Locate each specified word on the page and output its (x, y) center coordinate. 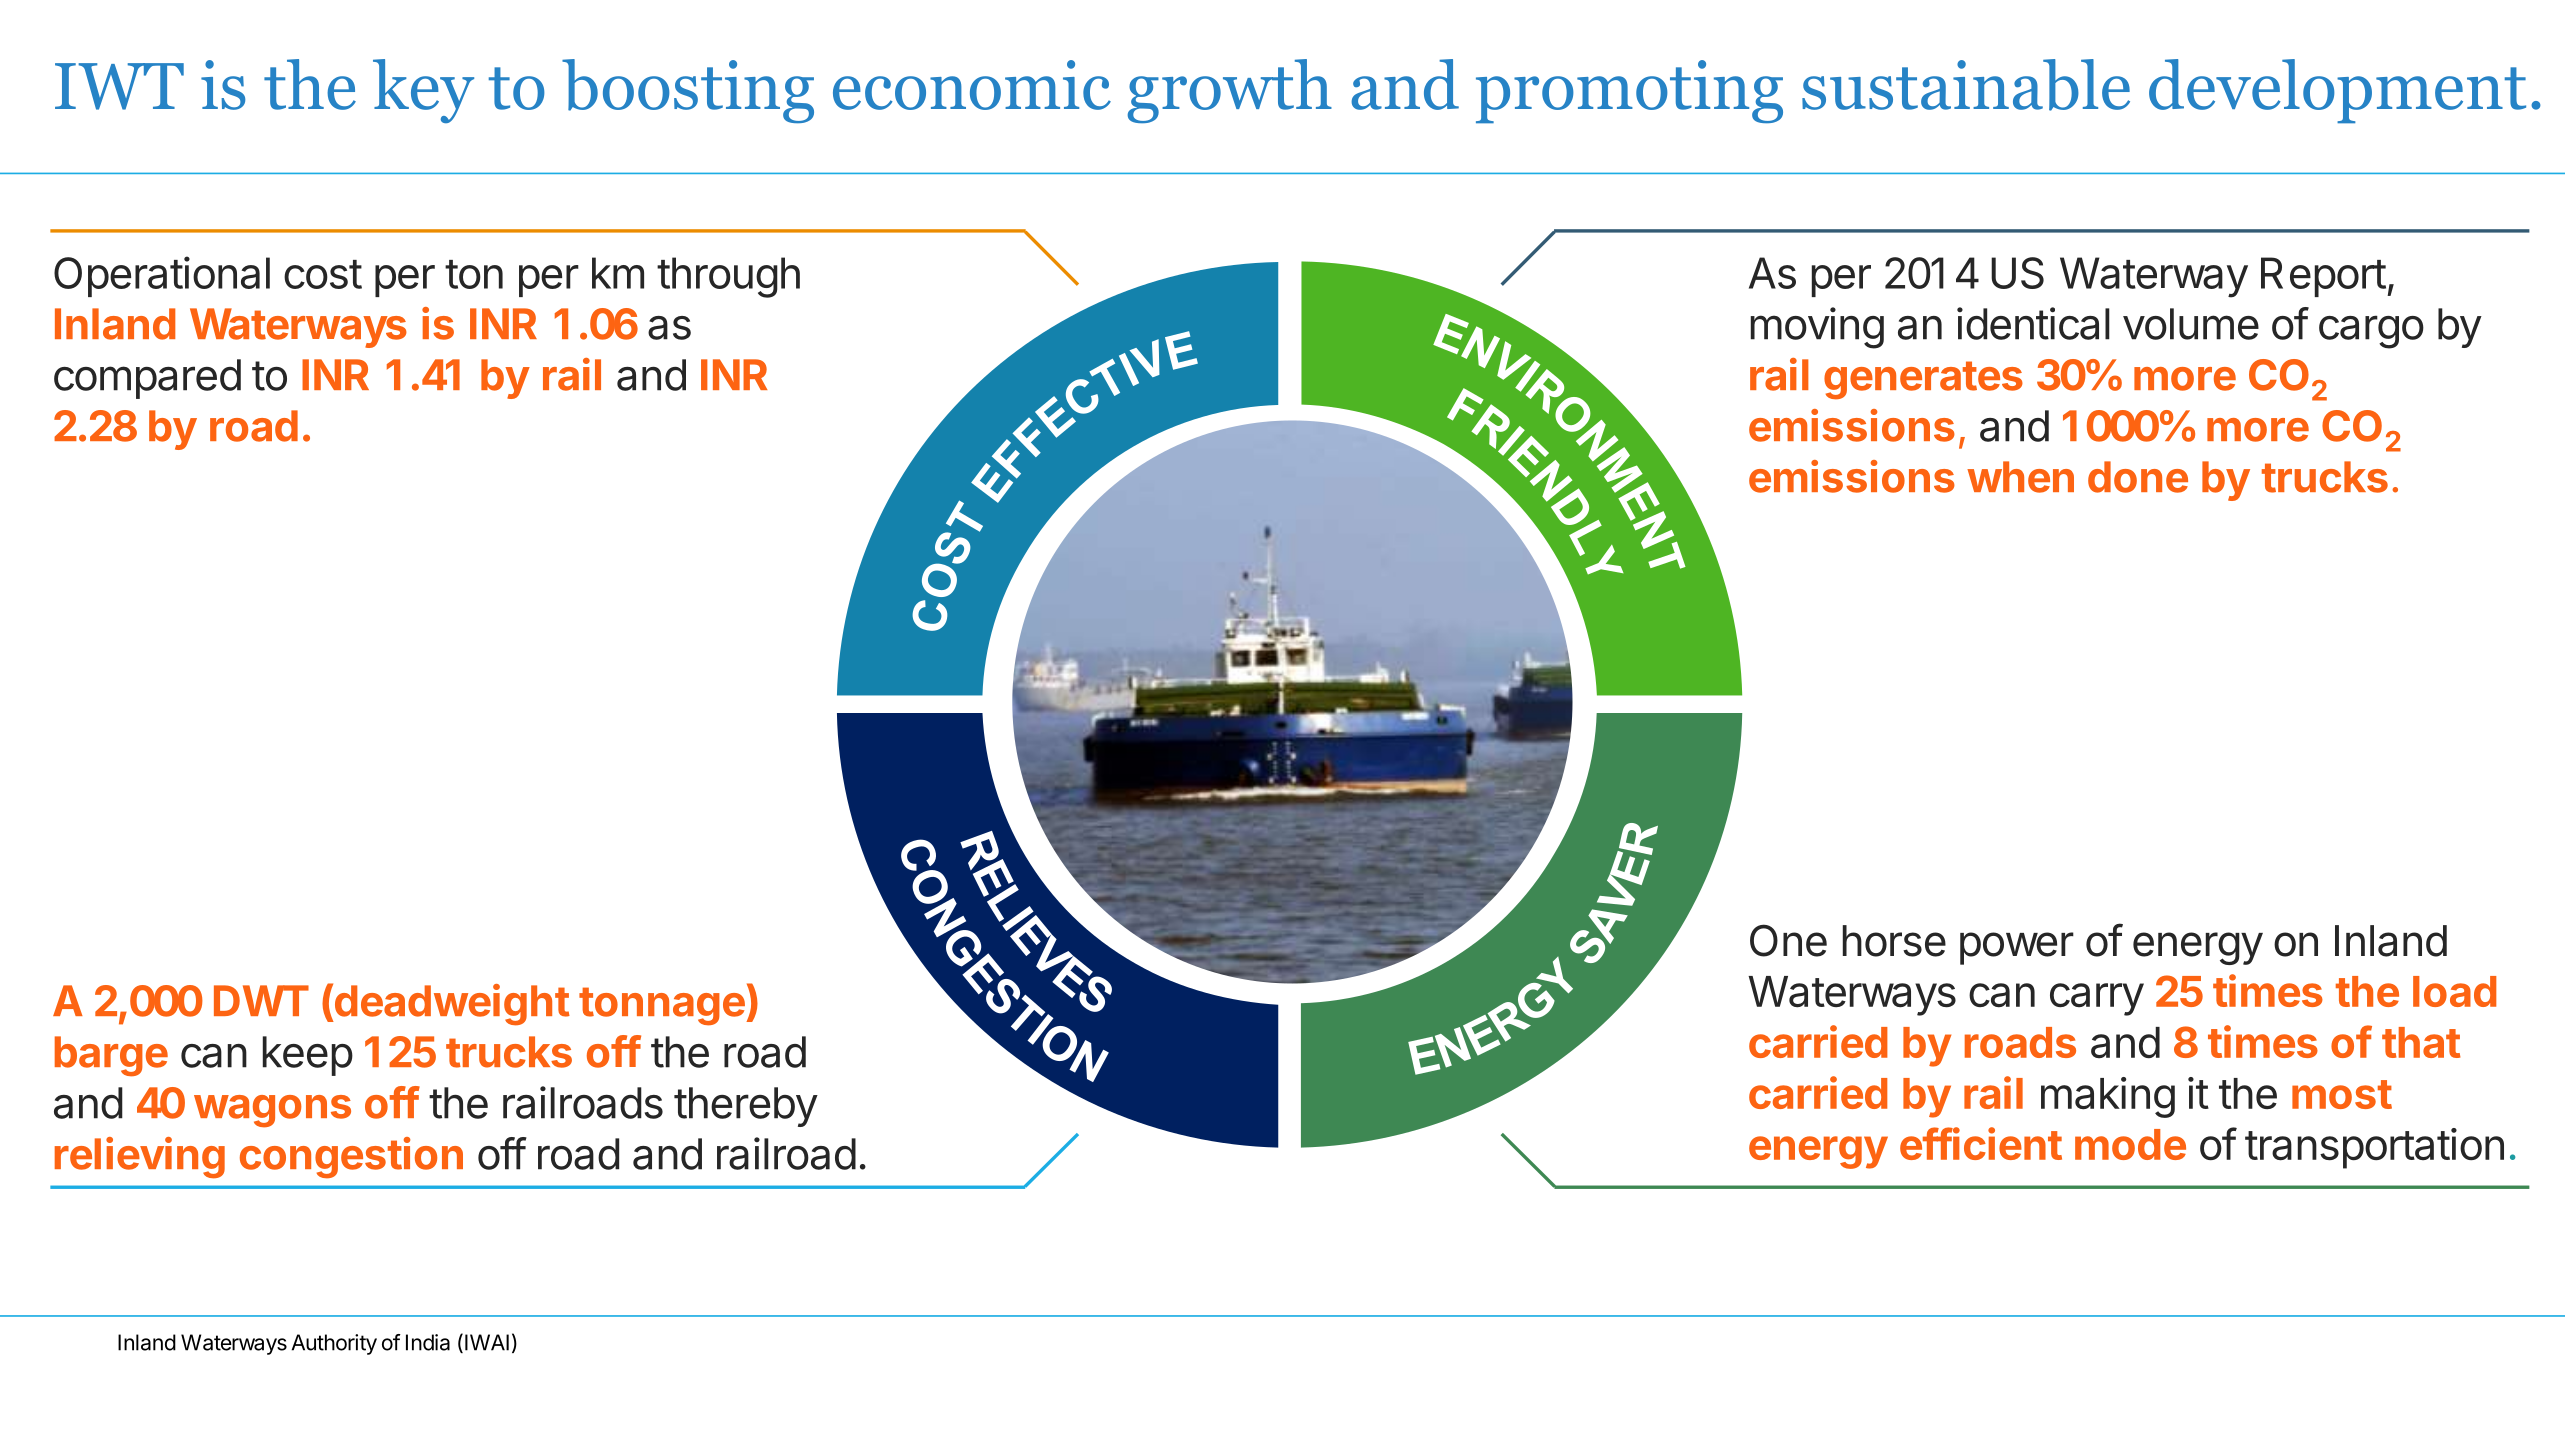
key (423, 91)
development (2337, 91)
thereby (746, 1107)
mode (2130, 1144)
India (428, 1342)
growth (1230, 91)
